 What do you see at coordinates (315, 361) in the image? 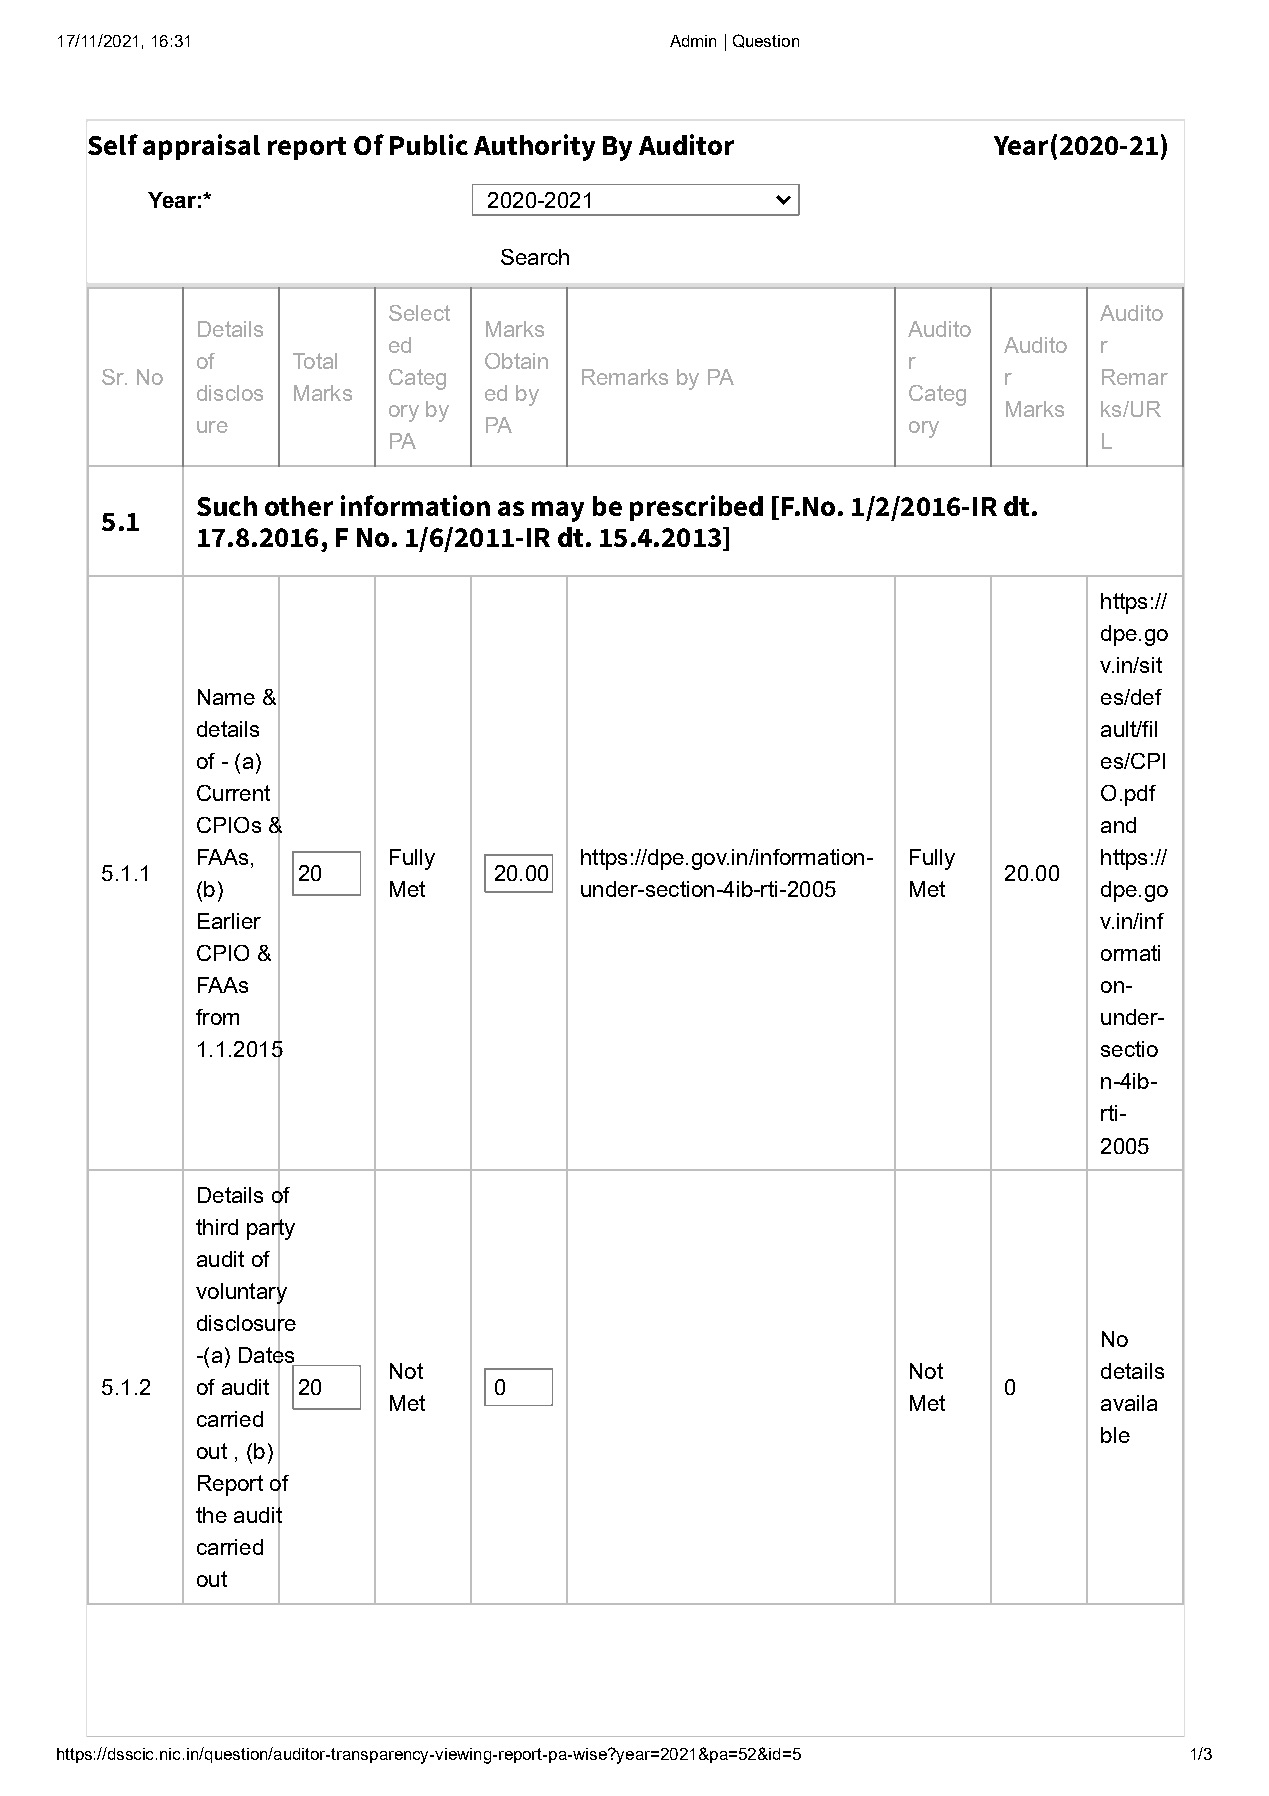
I see `Total` at bounding box center [315, 361].
